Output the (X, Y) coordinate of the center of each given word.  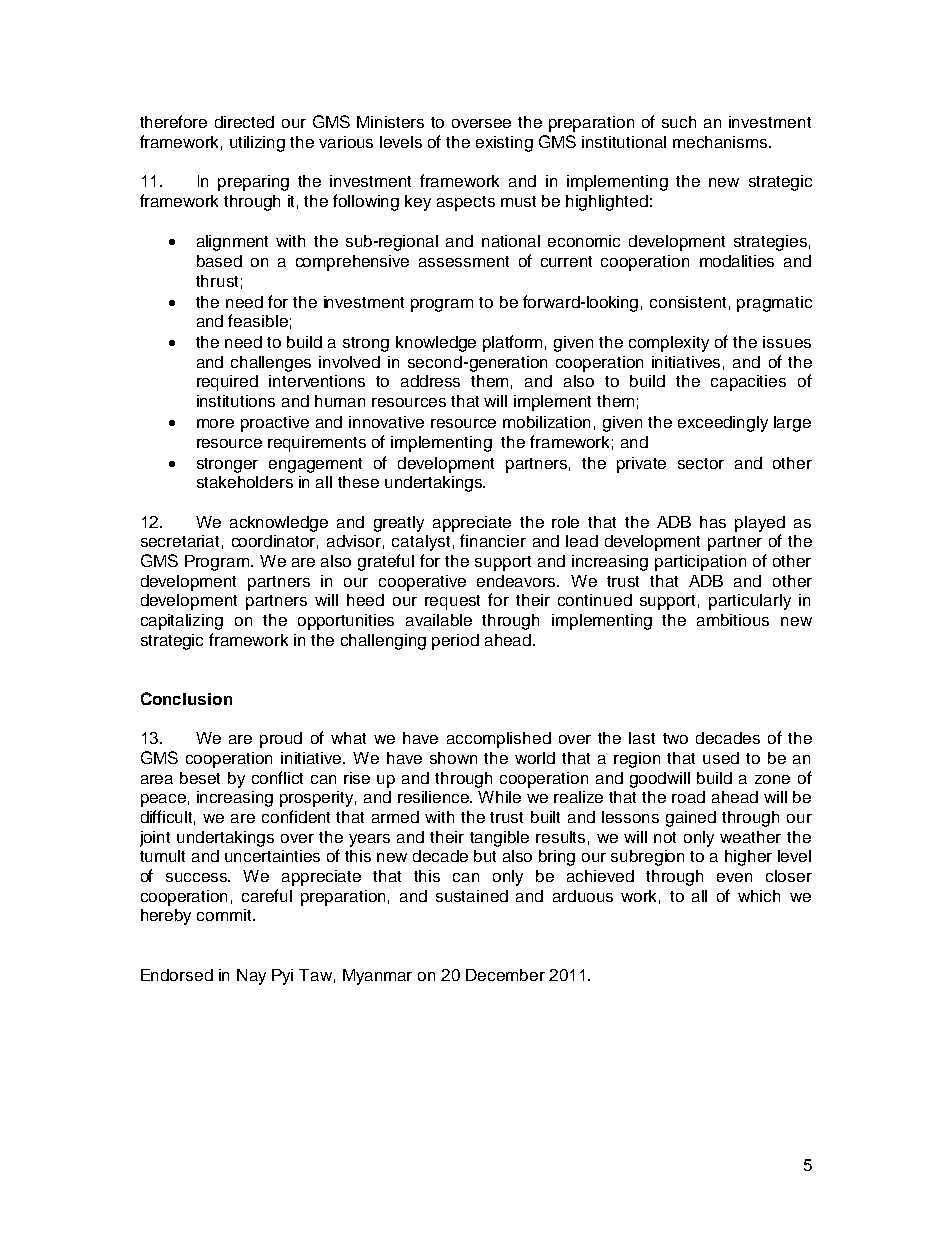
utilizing (257, 144)
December (505, 975)
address (430, 381)
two (675, 738)
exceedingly (723, 424)
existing (504, 144)
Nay (251, 977)
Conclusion (186, 698)
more (215, 423)
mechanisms (721, 142)
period (455, 642)
